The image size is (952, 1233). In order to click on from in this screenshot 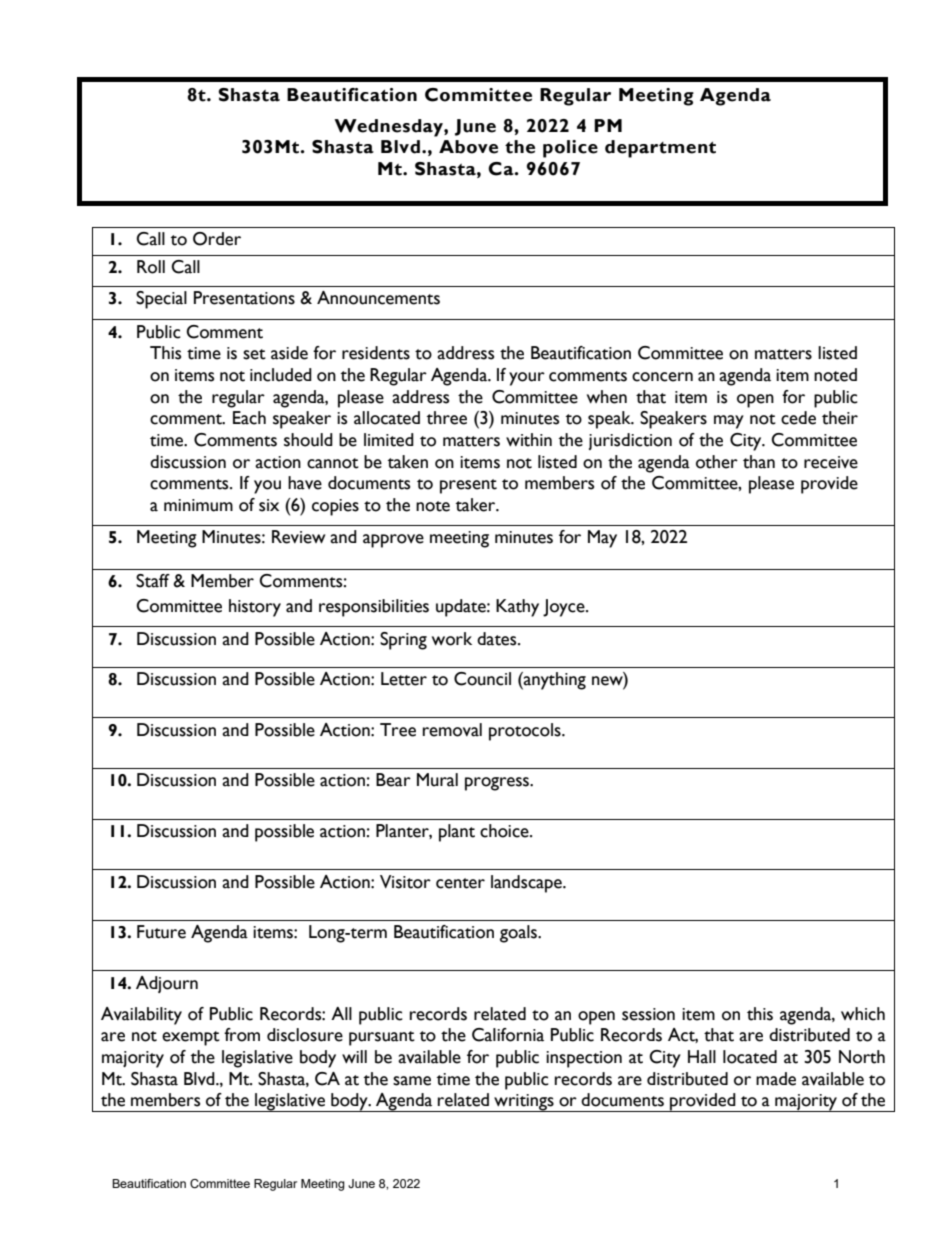, I will do `click(242, 1035)`.
